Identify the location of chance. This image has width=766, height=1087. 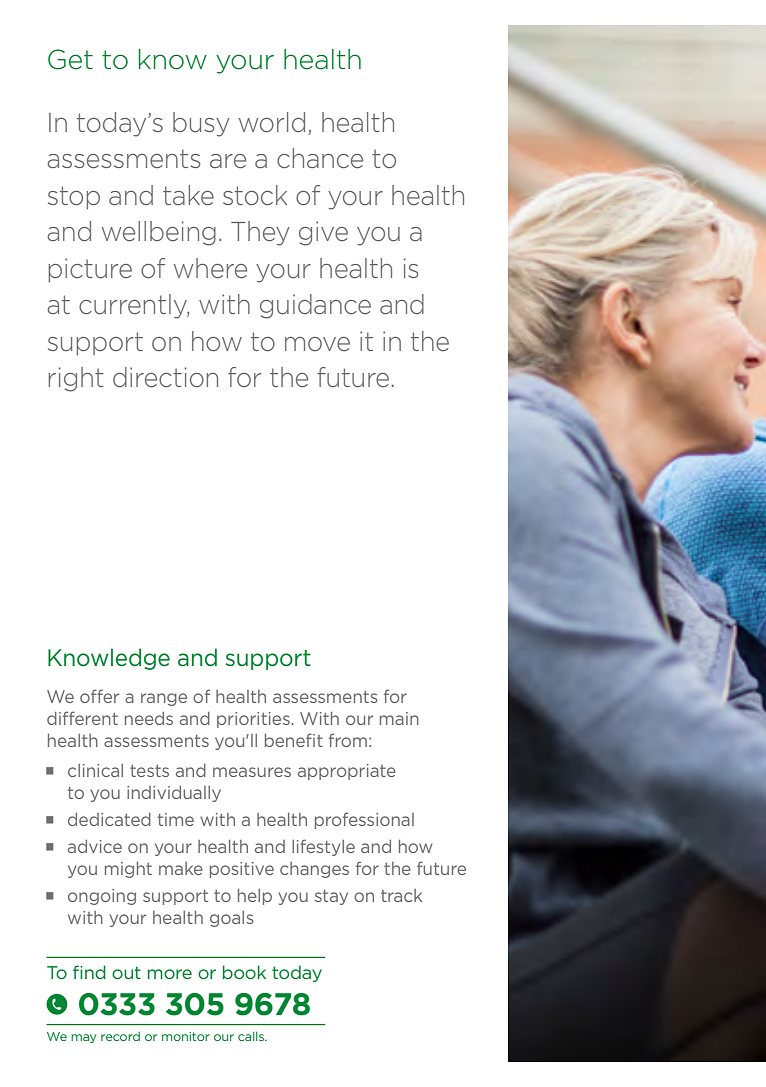
(320, 158).
